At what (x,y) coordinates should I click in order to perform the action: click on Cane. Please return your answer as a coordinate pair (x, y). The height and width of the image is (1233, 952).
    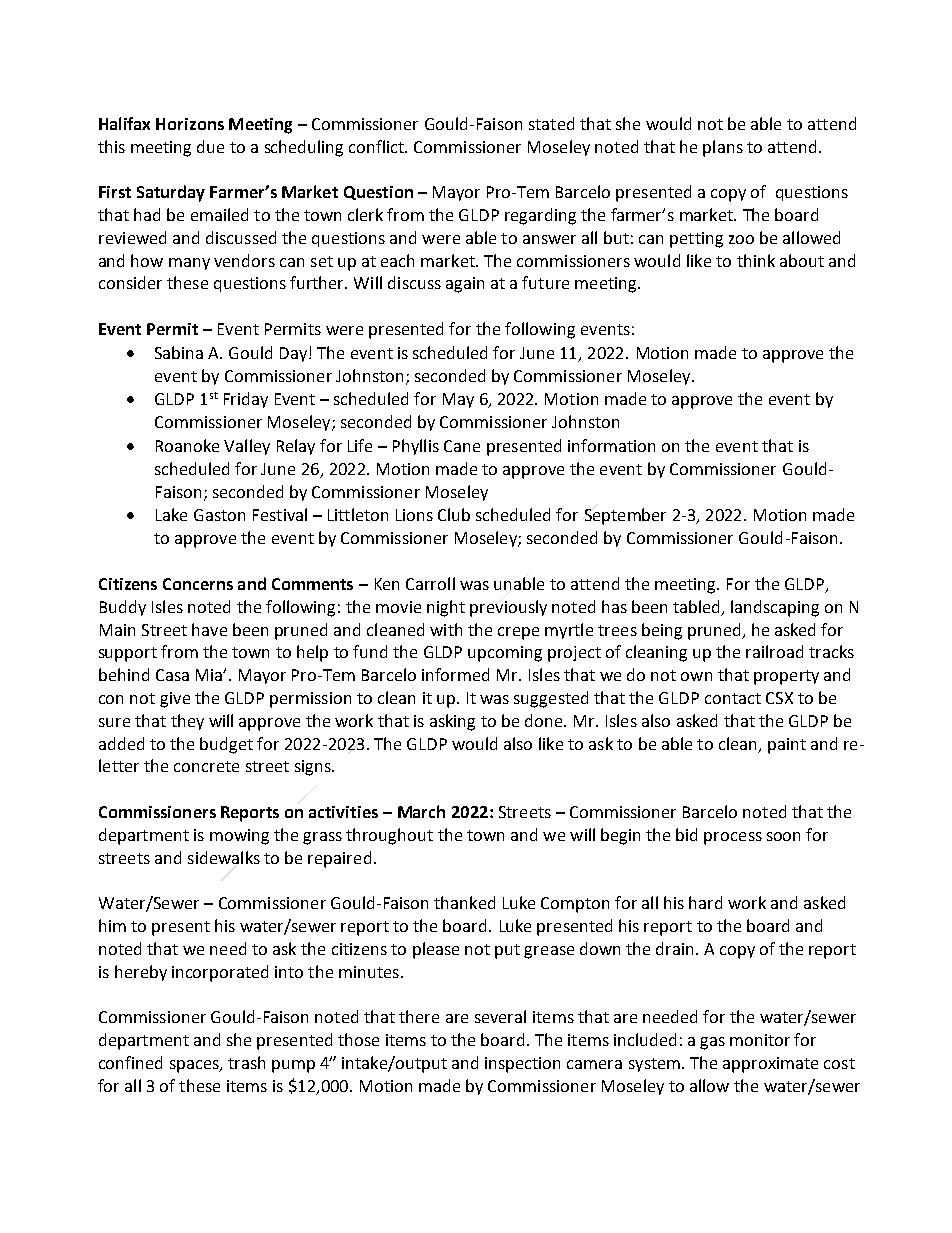
    Looking at the image, I should click on (462, 446).
